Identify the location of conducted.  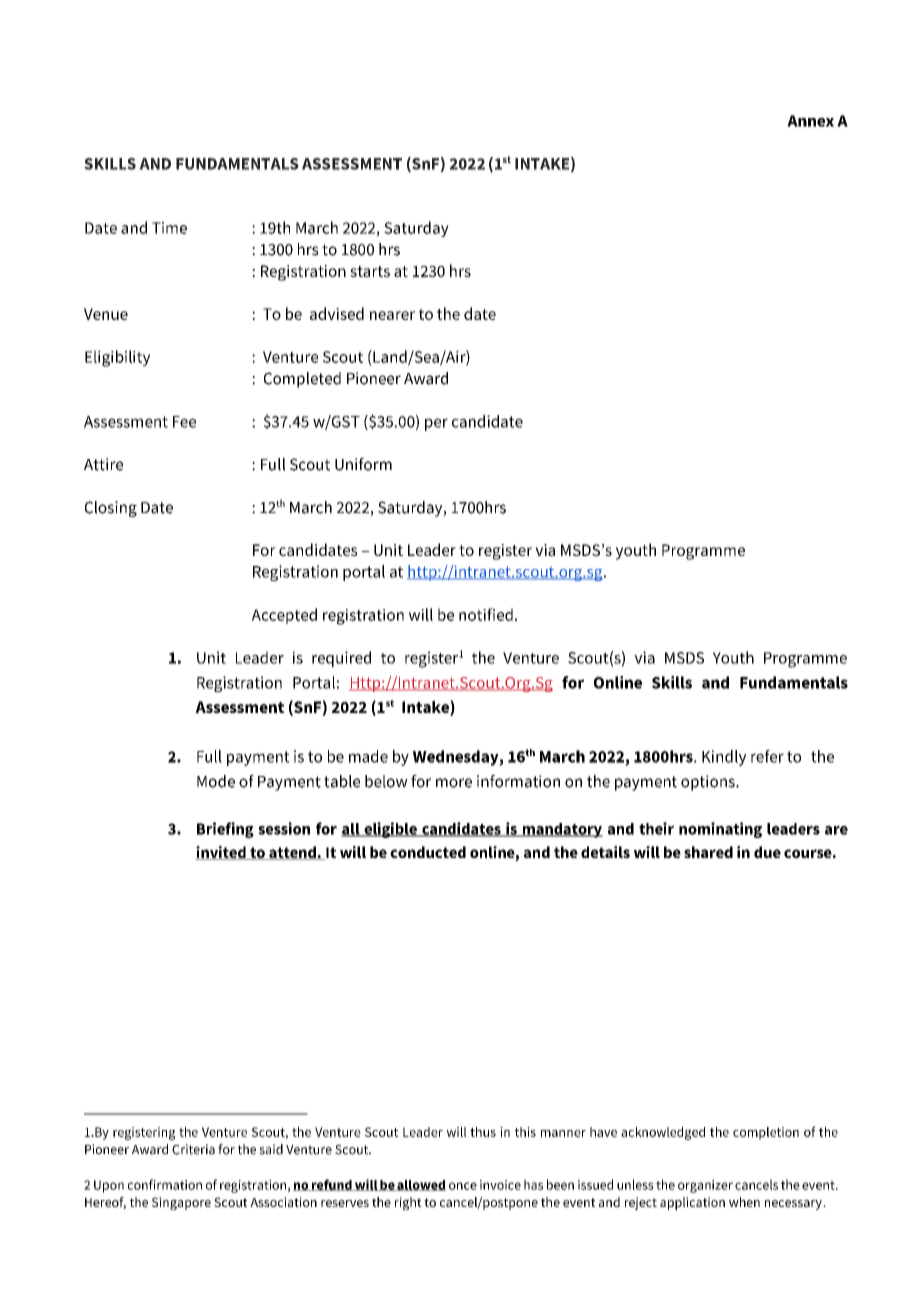
(428, 852).
